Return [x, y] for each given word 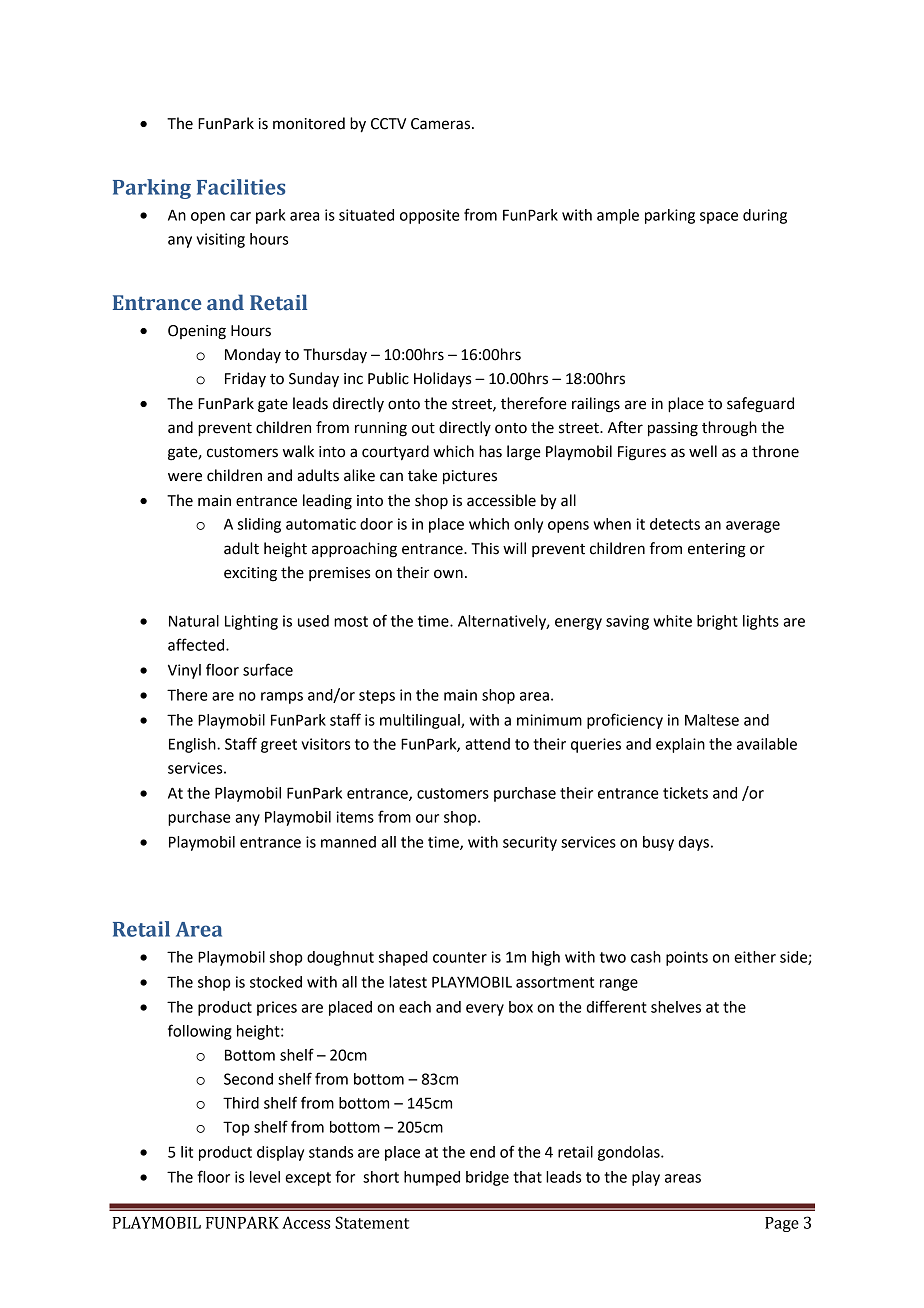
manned [348, 842]
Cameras [440, 124]
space [719, 218]
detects [675, 524]
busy [658, 843]
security [530, 843]
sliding [259, 525]
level [265, 1177]
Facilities [241, 187]
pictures [470, 477]
